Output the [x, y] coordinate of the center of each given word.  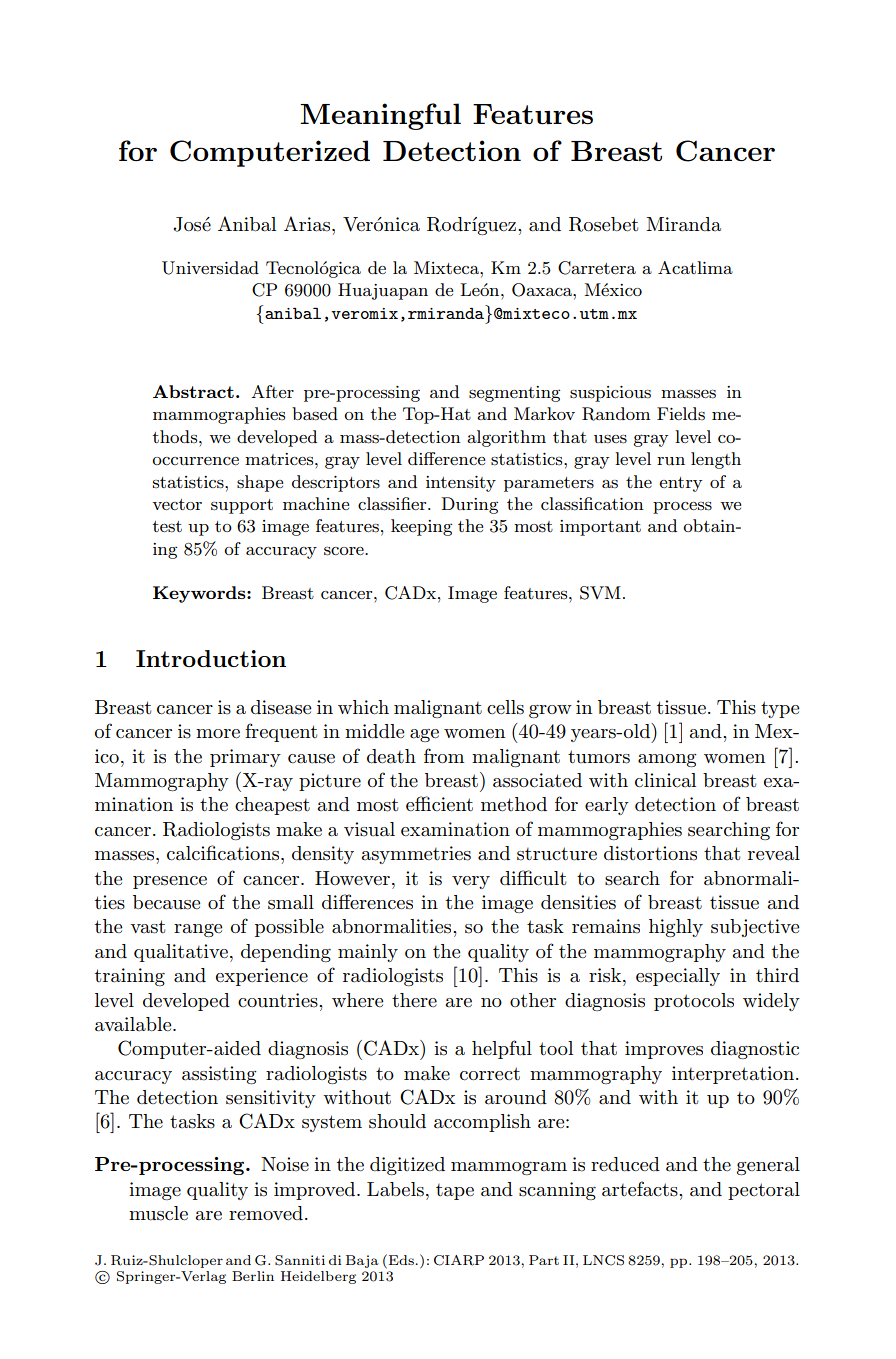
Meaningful [380, 116]
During [470, 505]
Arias [307, 224]
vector [177, 504]
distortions [650, 853]
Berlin [253, 1276]
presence [170, 882]
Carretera [597, 268]
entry [680, 484]
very [471, 882]
